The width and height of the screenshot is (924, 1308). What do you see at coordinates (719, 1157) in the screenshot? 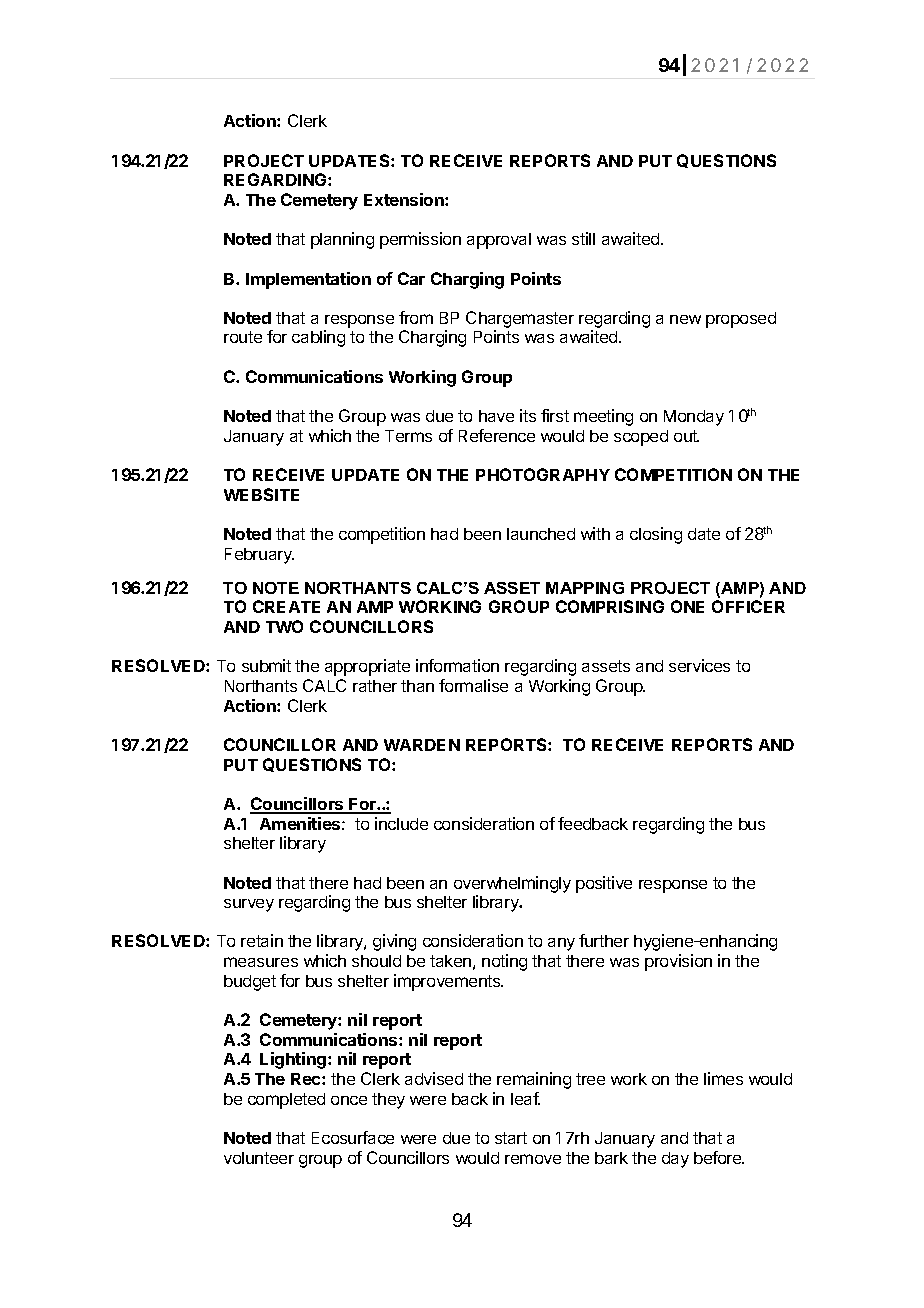
I see `before` at bounding box center [719, 1157].
